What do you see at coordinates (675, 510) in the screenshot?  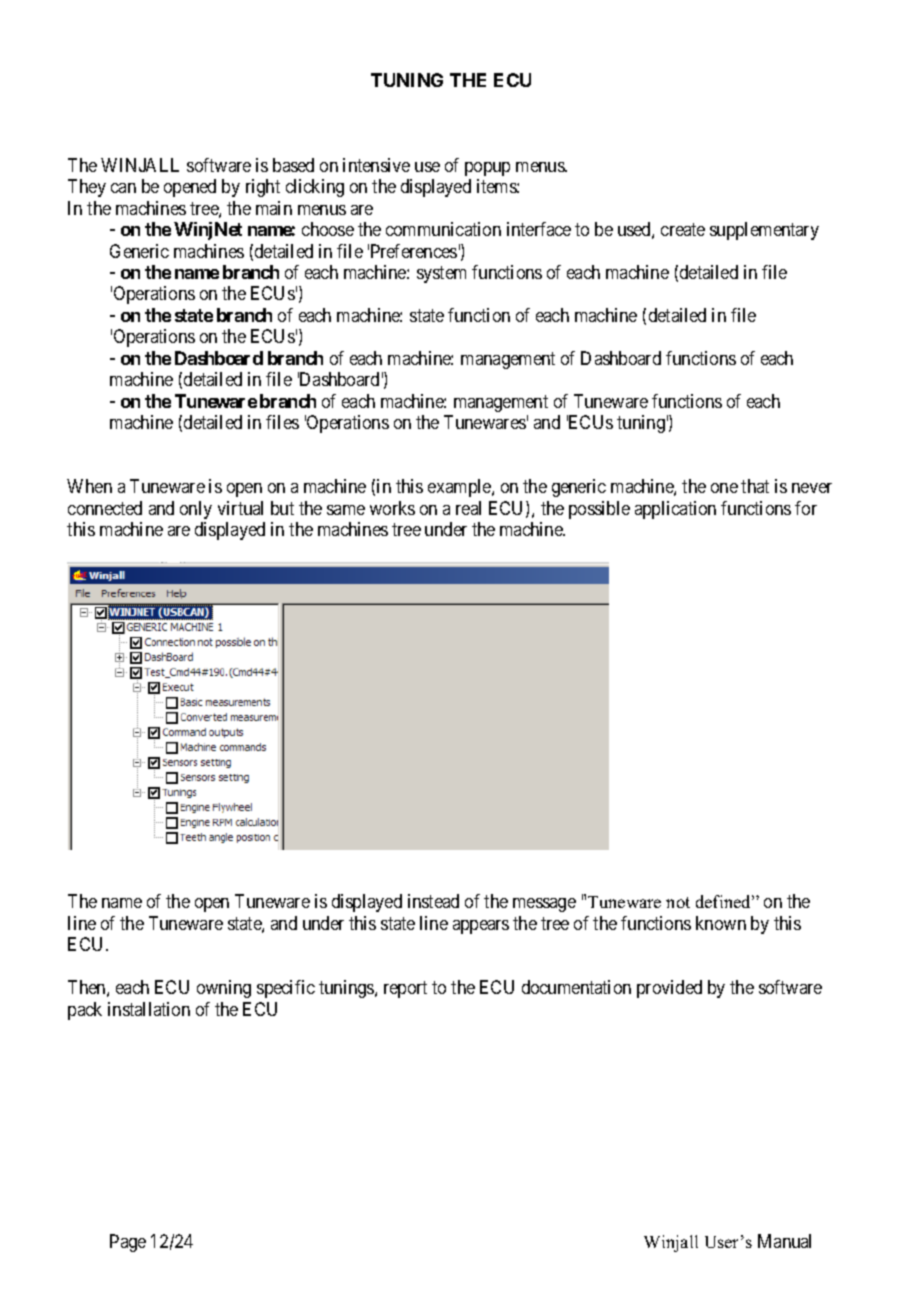 I see `application` at bounding box center [675, 510].
